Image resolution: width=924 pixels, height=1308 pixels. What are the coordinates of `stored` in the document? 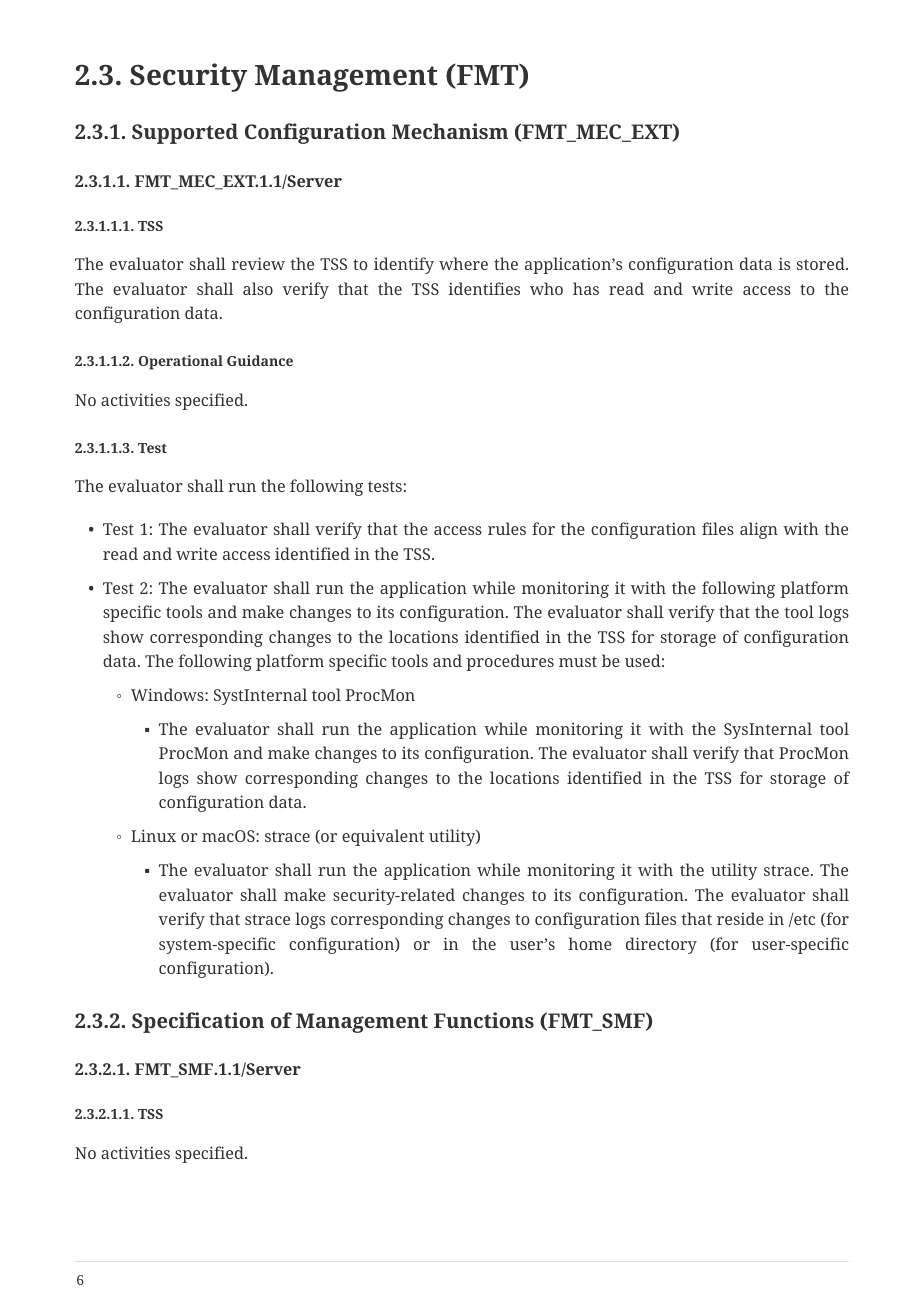 It's located at (822, 263).
